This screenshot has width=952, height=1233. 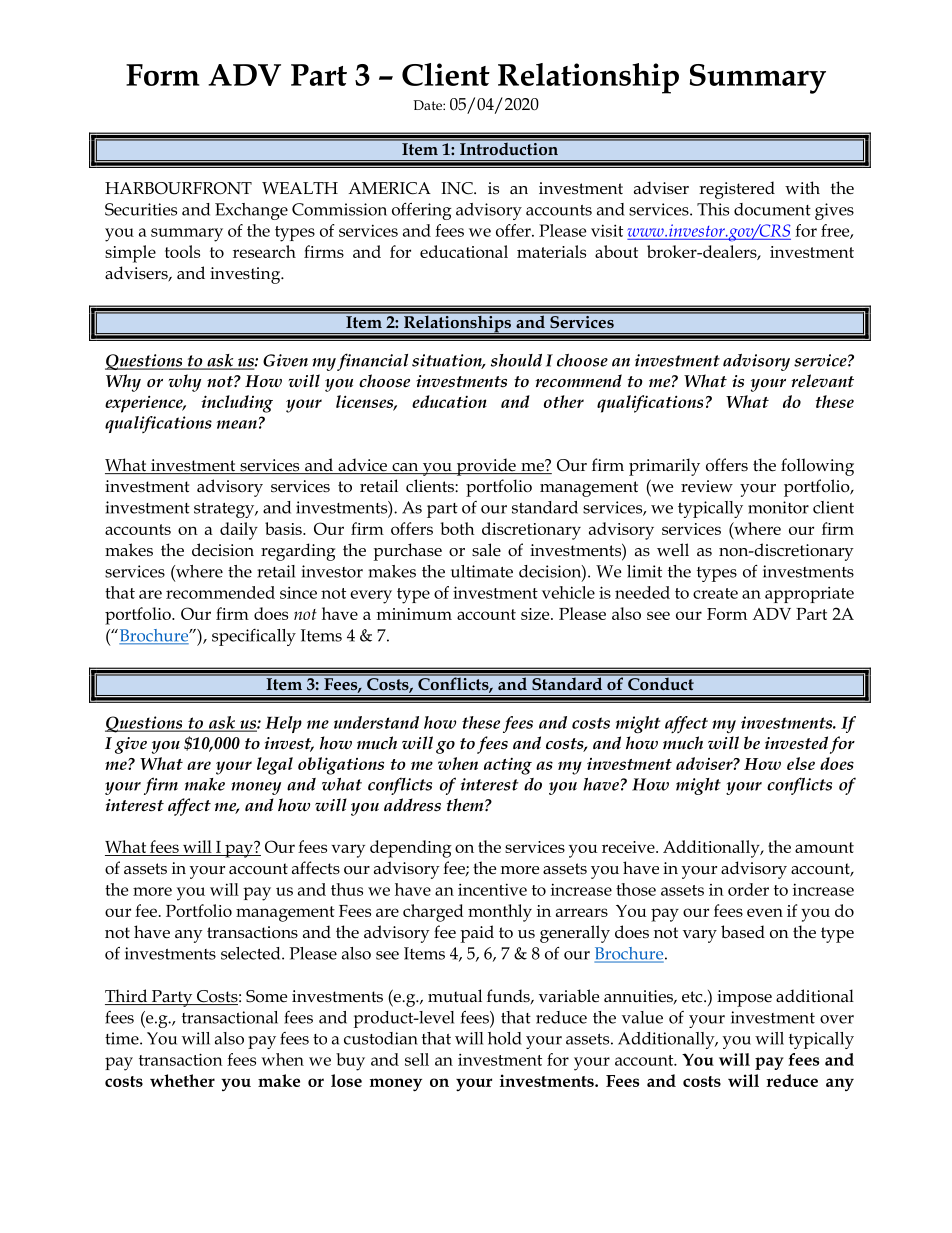 What do you see at coordinates (508, 766) in the screenshot?
I see `acting` at bounding box center [508, 766].
